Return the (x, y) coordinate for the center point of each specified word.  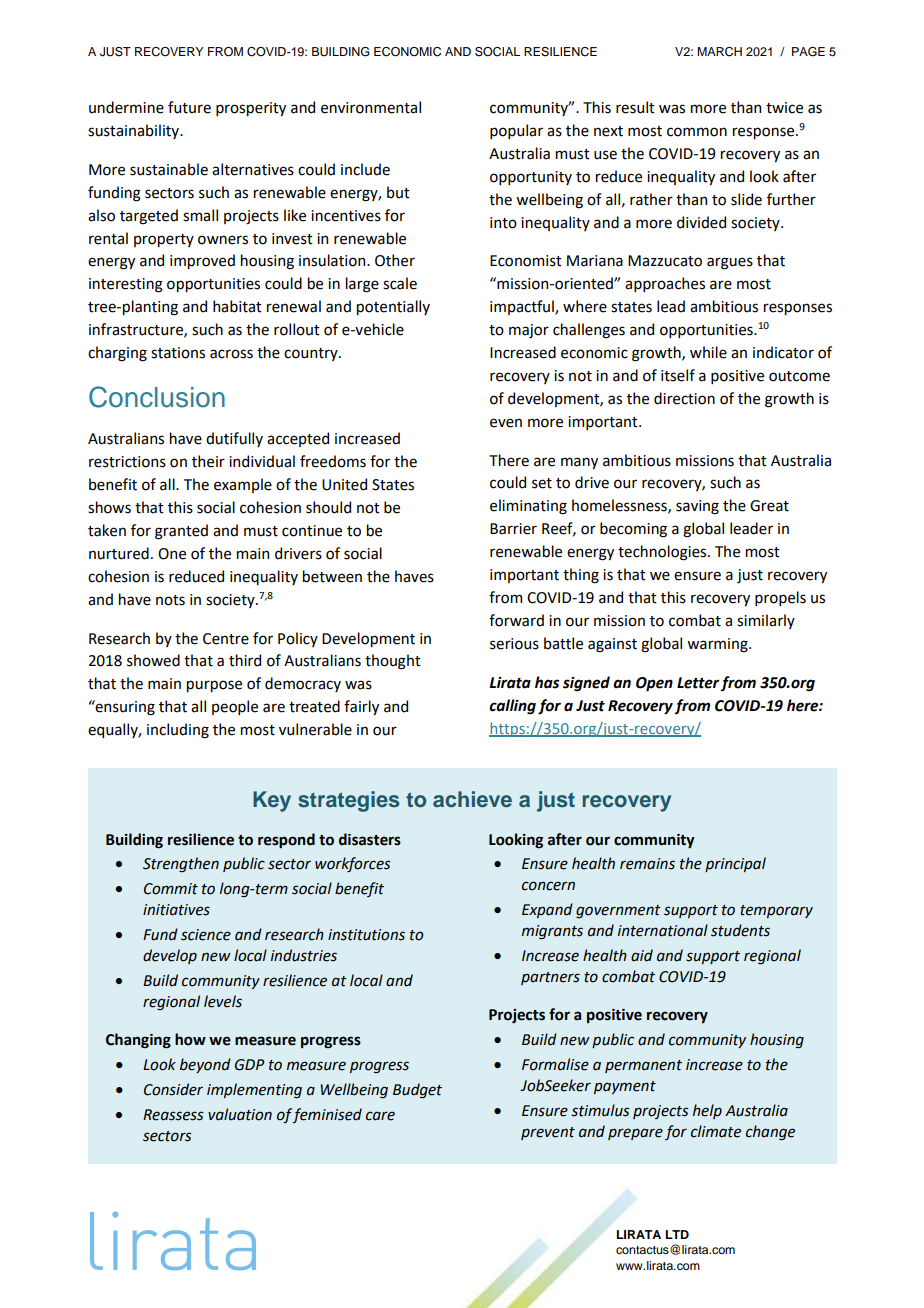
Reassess (173, 1115)
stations (178, 353)
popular (516, 131)
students (740, 930)
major (529, 331)
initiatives (176, 910)
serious (514, 644)
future (189, 107)
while (708, 352)
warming (718, 645)
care (380, 1116)
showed (153, 660)
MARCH (719, 52)
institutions (366, 935)
